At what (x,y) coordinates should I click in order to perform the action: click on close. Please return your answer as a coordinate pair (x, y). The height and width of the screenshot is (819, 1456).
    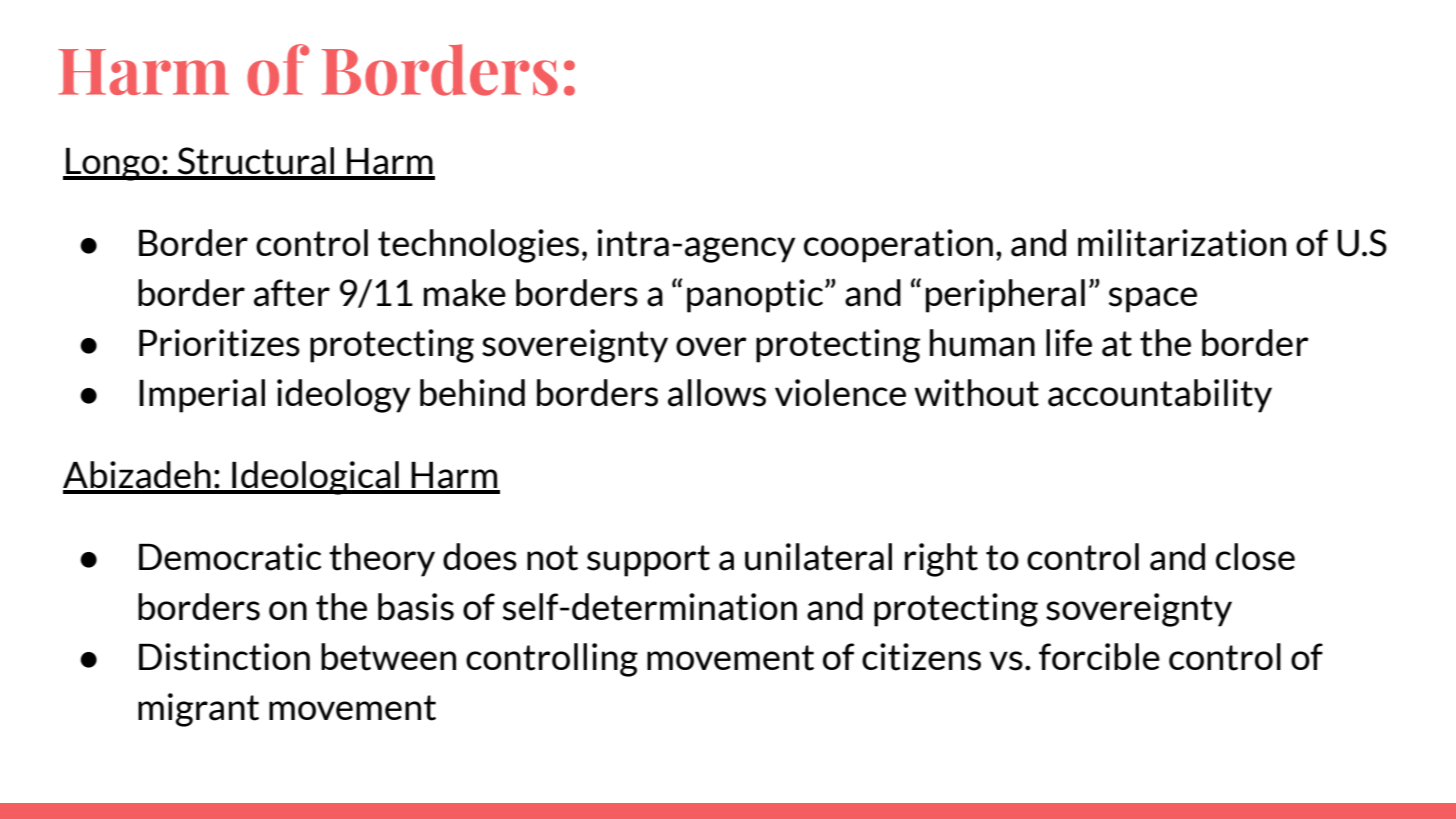
    Looking at the image, I should click on (1255, 557).
